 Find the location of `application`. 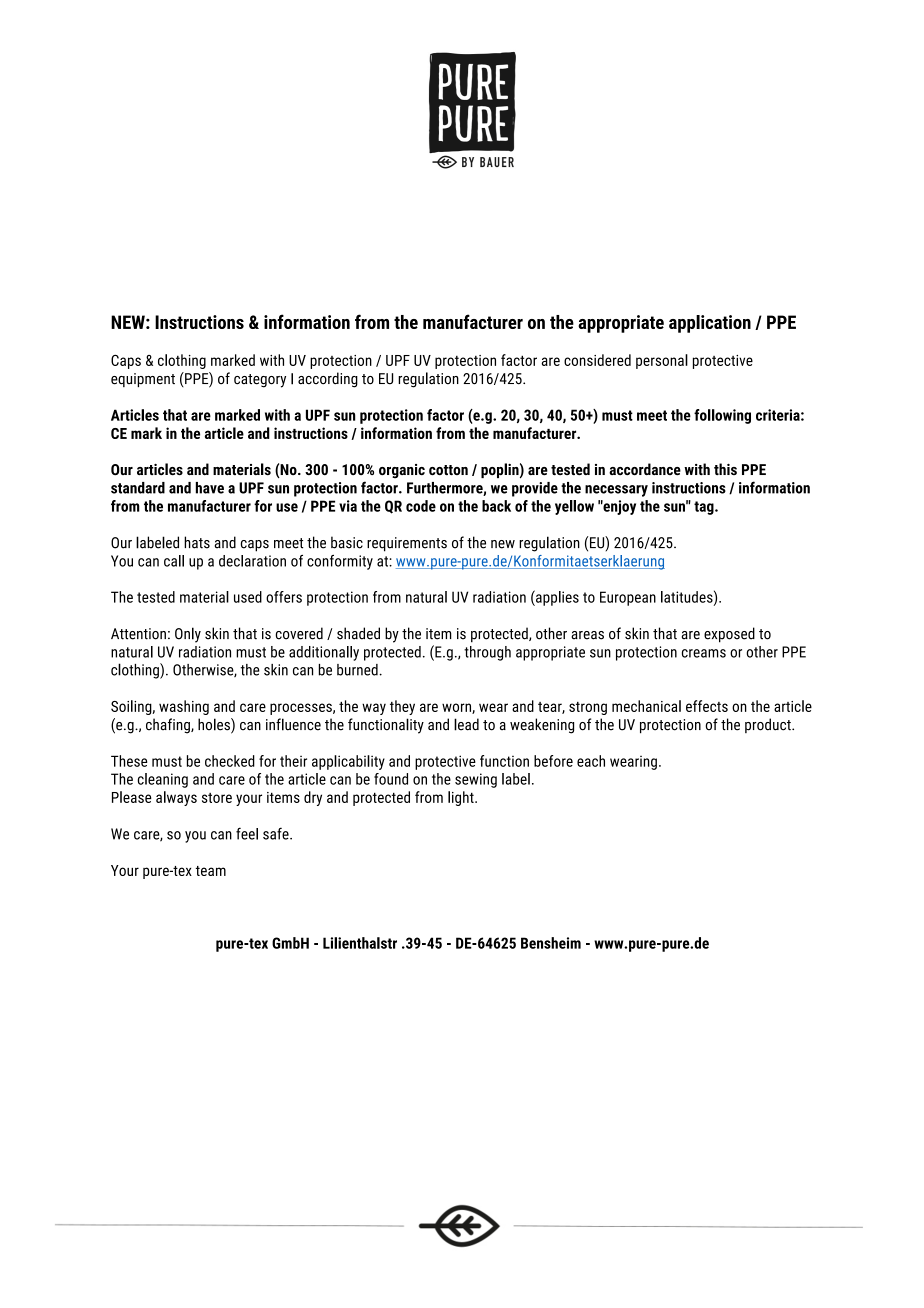

application is located at coordinates (710, 324).
